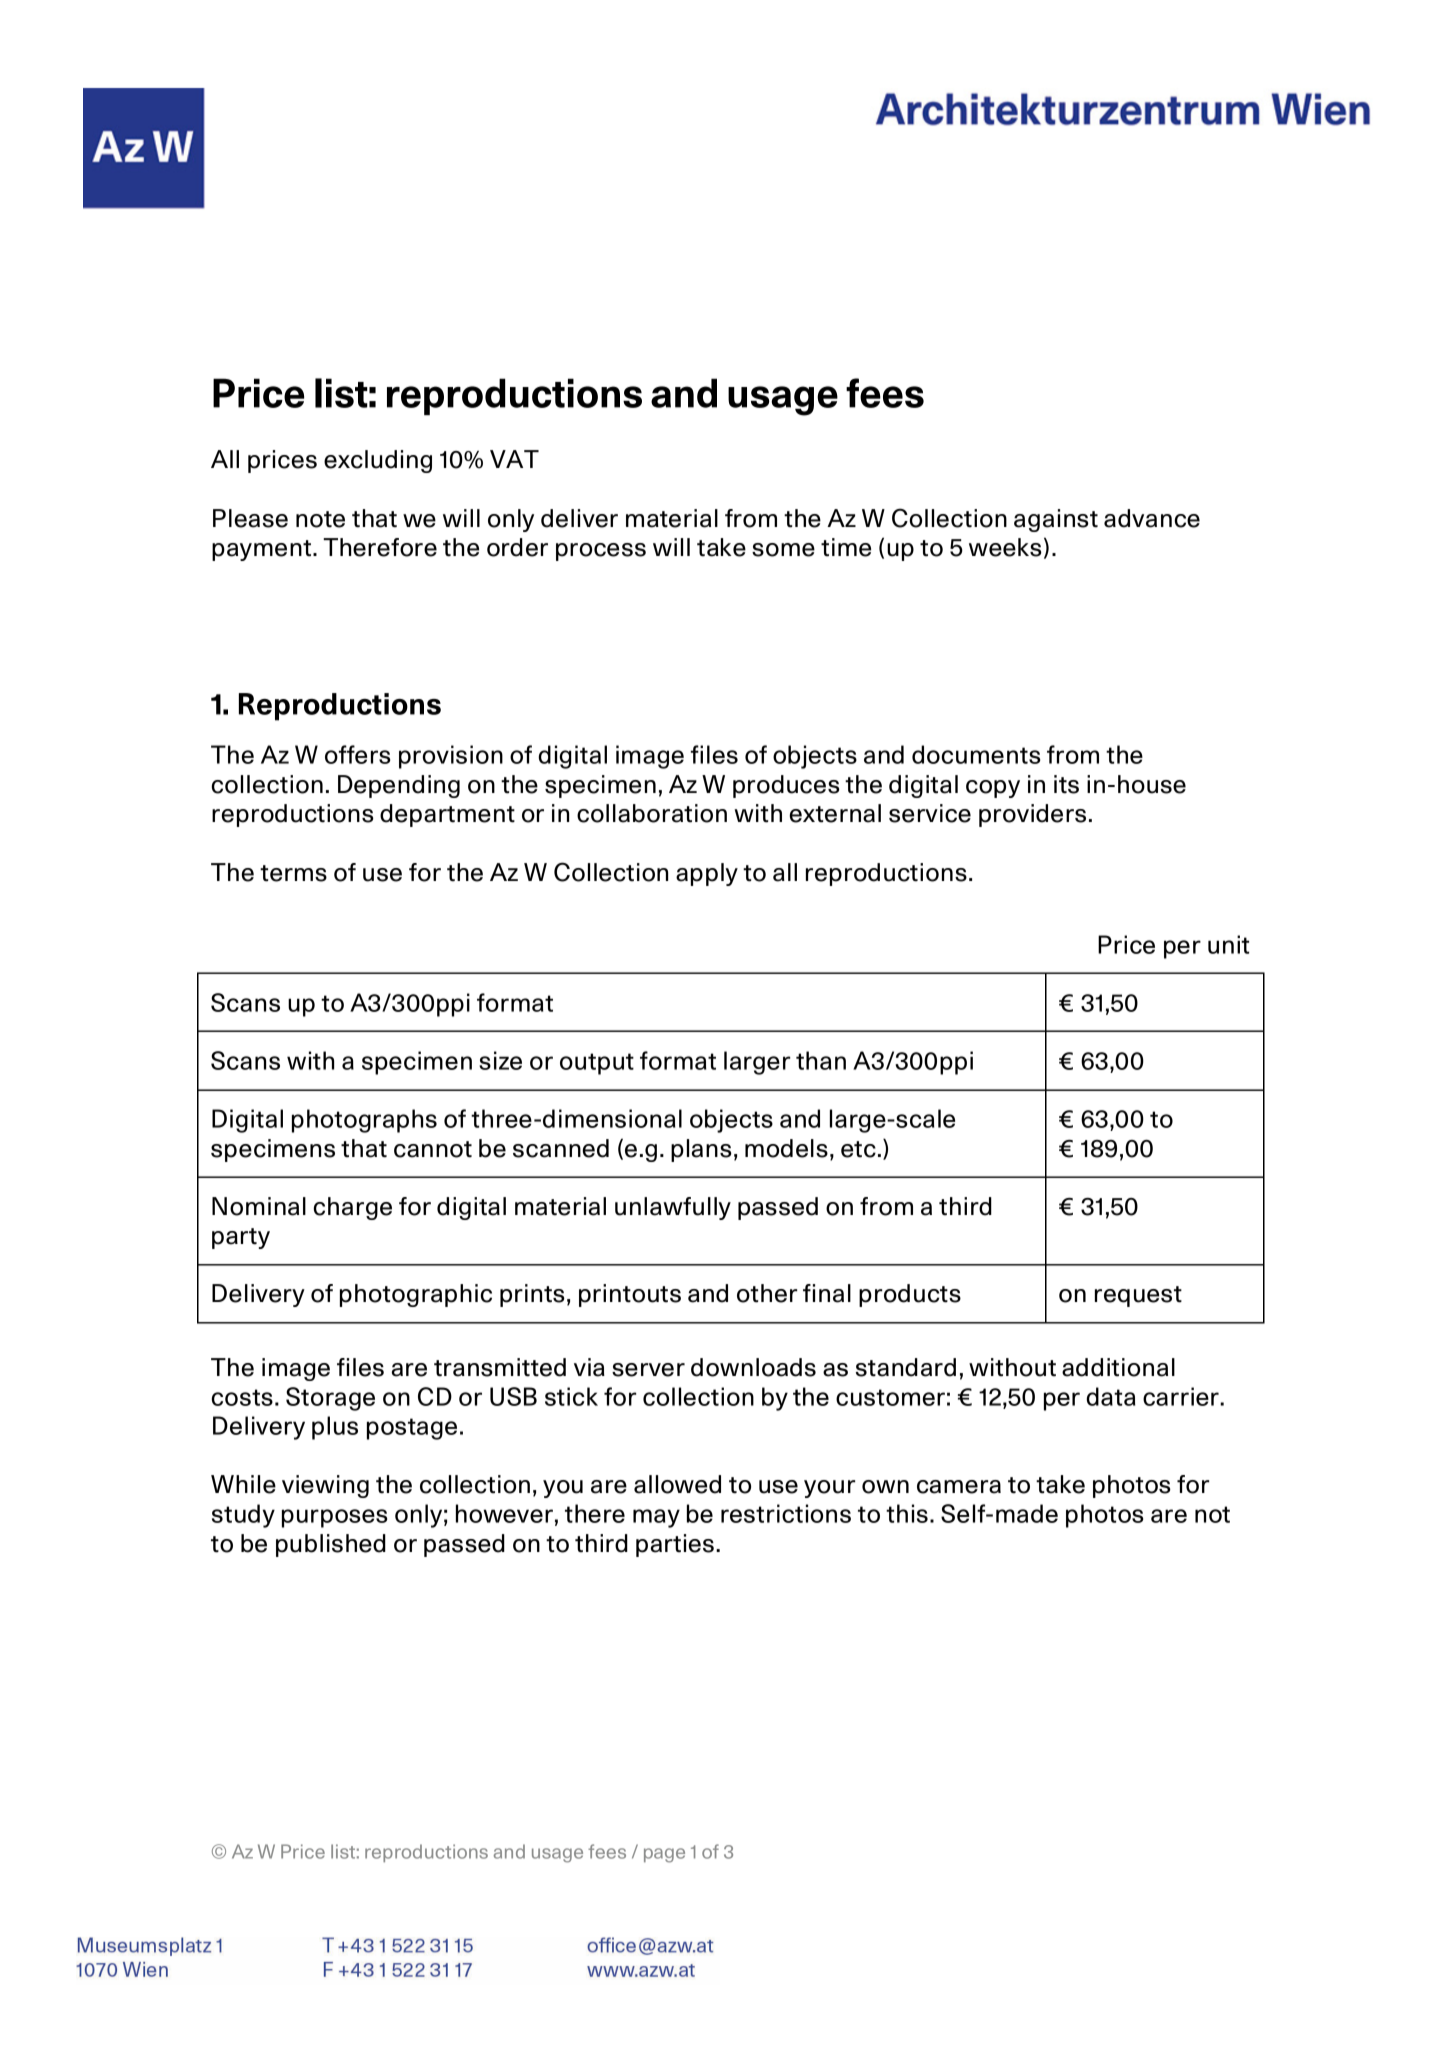  Describe the element at coordinates (364, 1121) in the document. I see `photographs` at that location.
